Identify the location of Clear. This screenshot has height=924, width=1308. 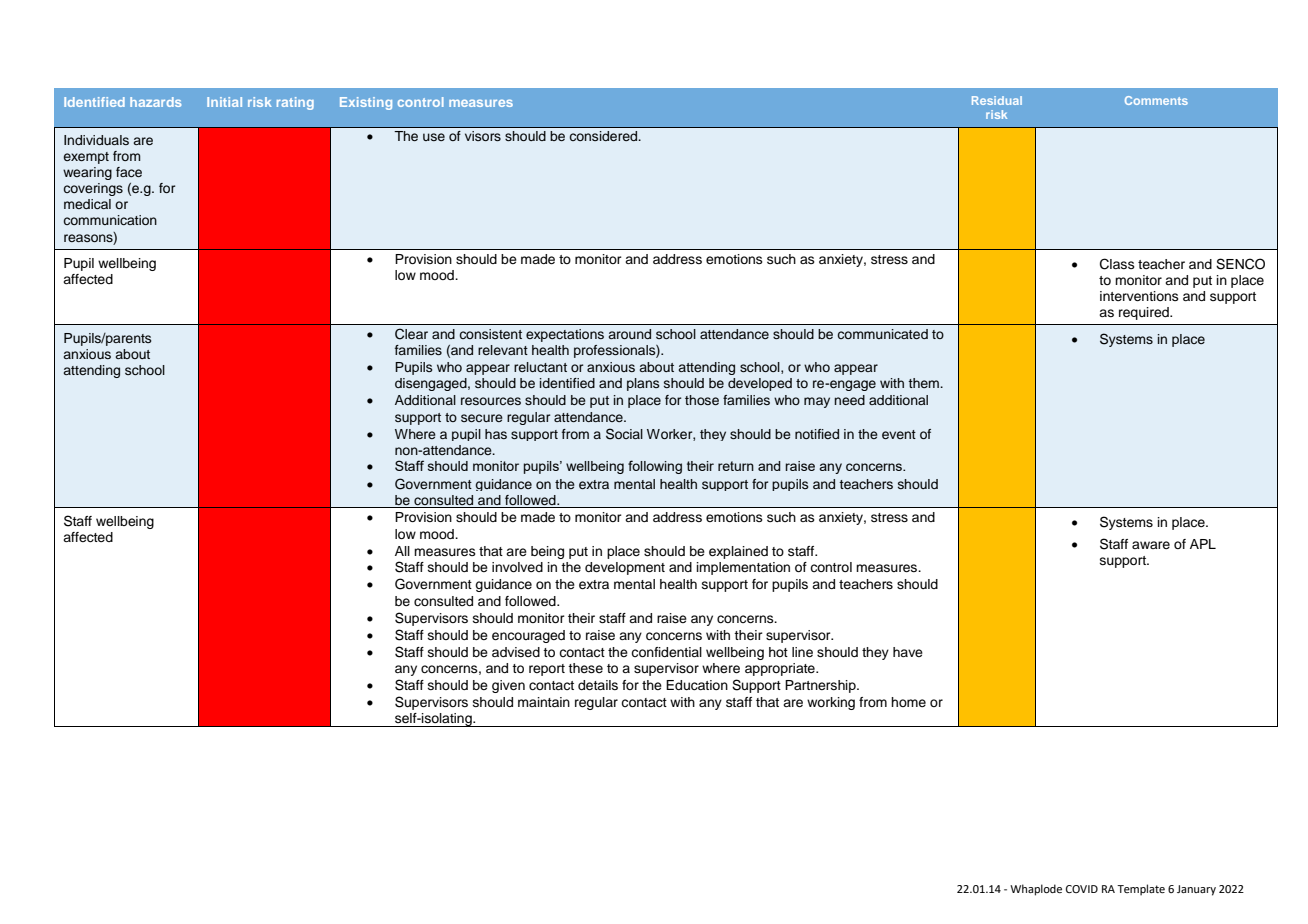
(411, 334).
